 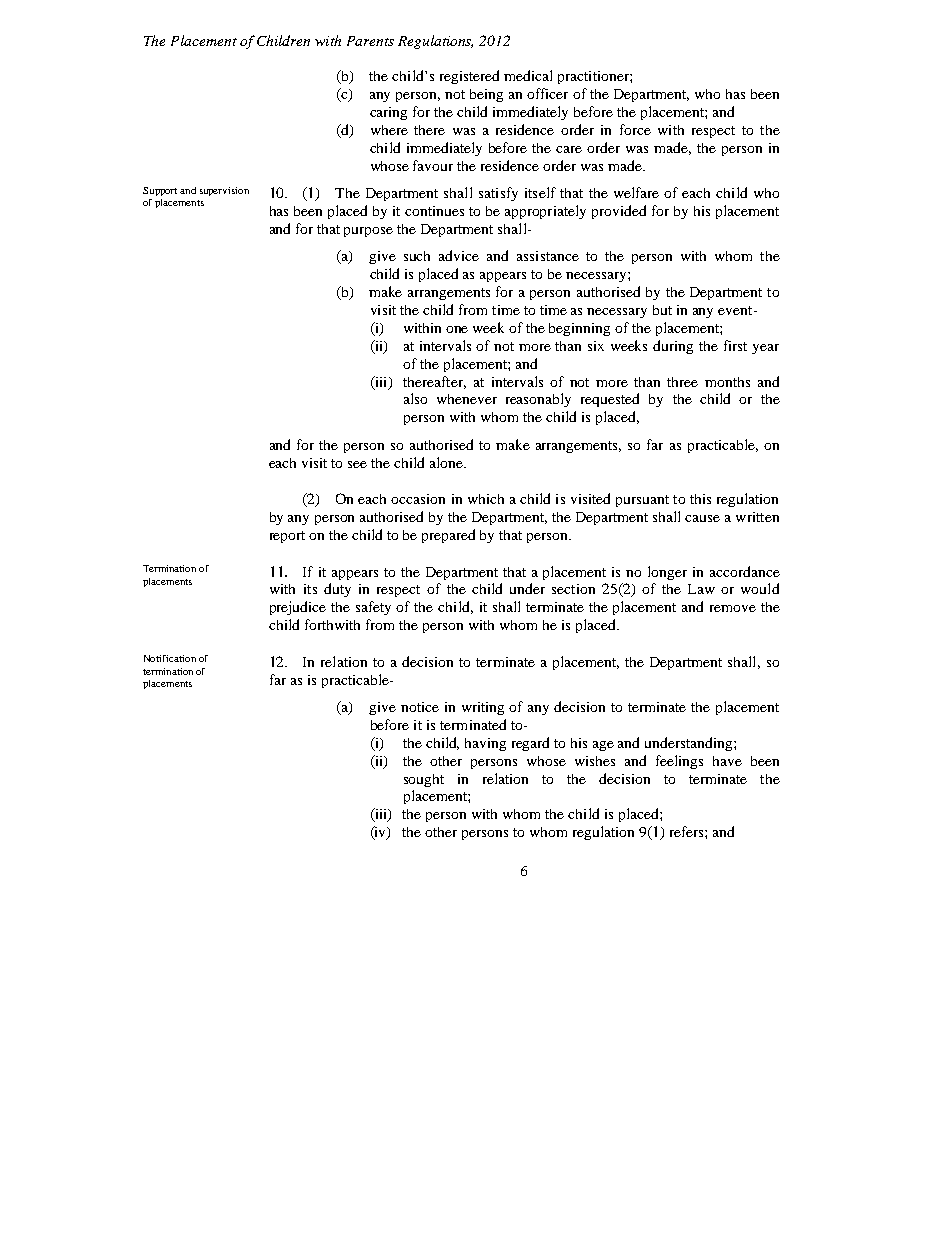 I want to click on see, so click(x=357, y=464).
